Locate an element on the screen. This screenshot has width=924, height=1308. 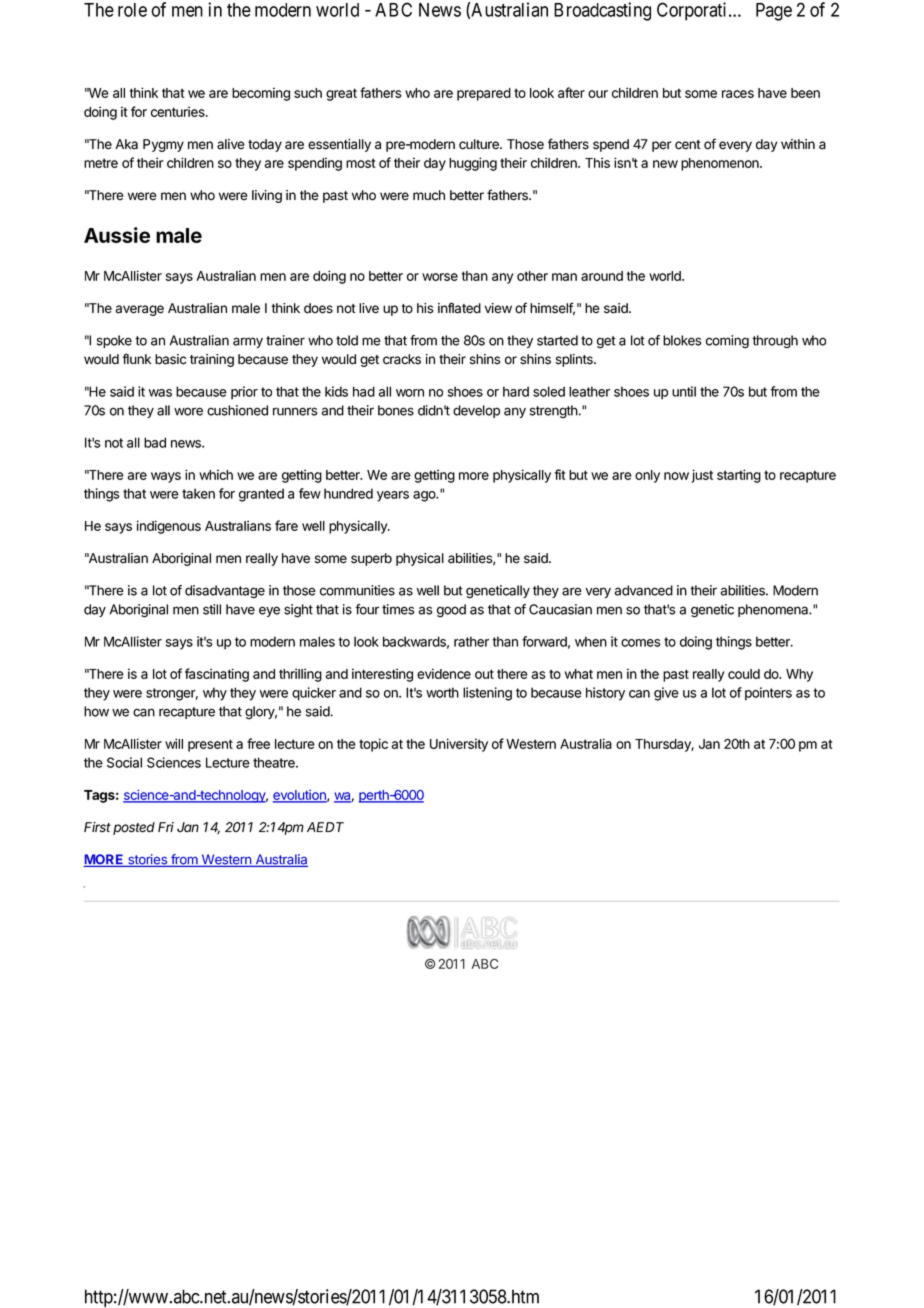
worse is located at coordinates (440, 277).
